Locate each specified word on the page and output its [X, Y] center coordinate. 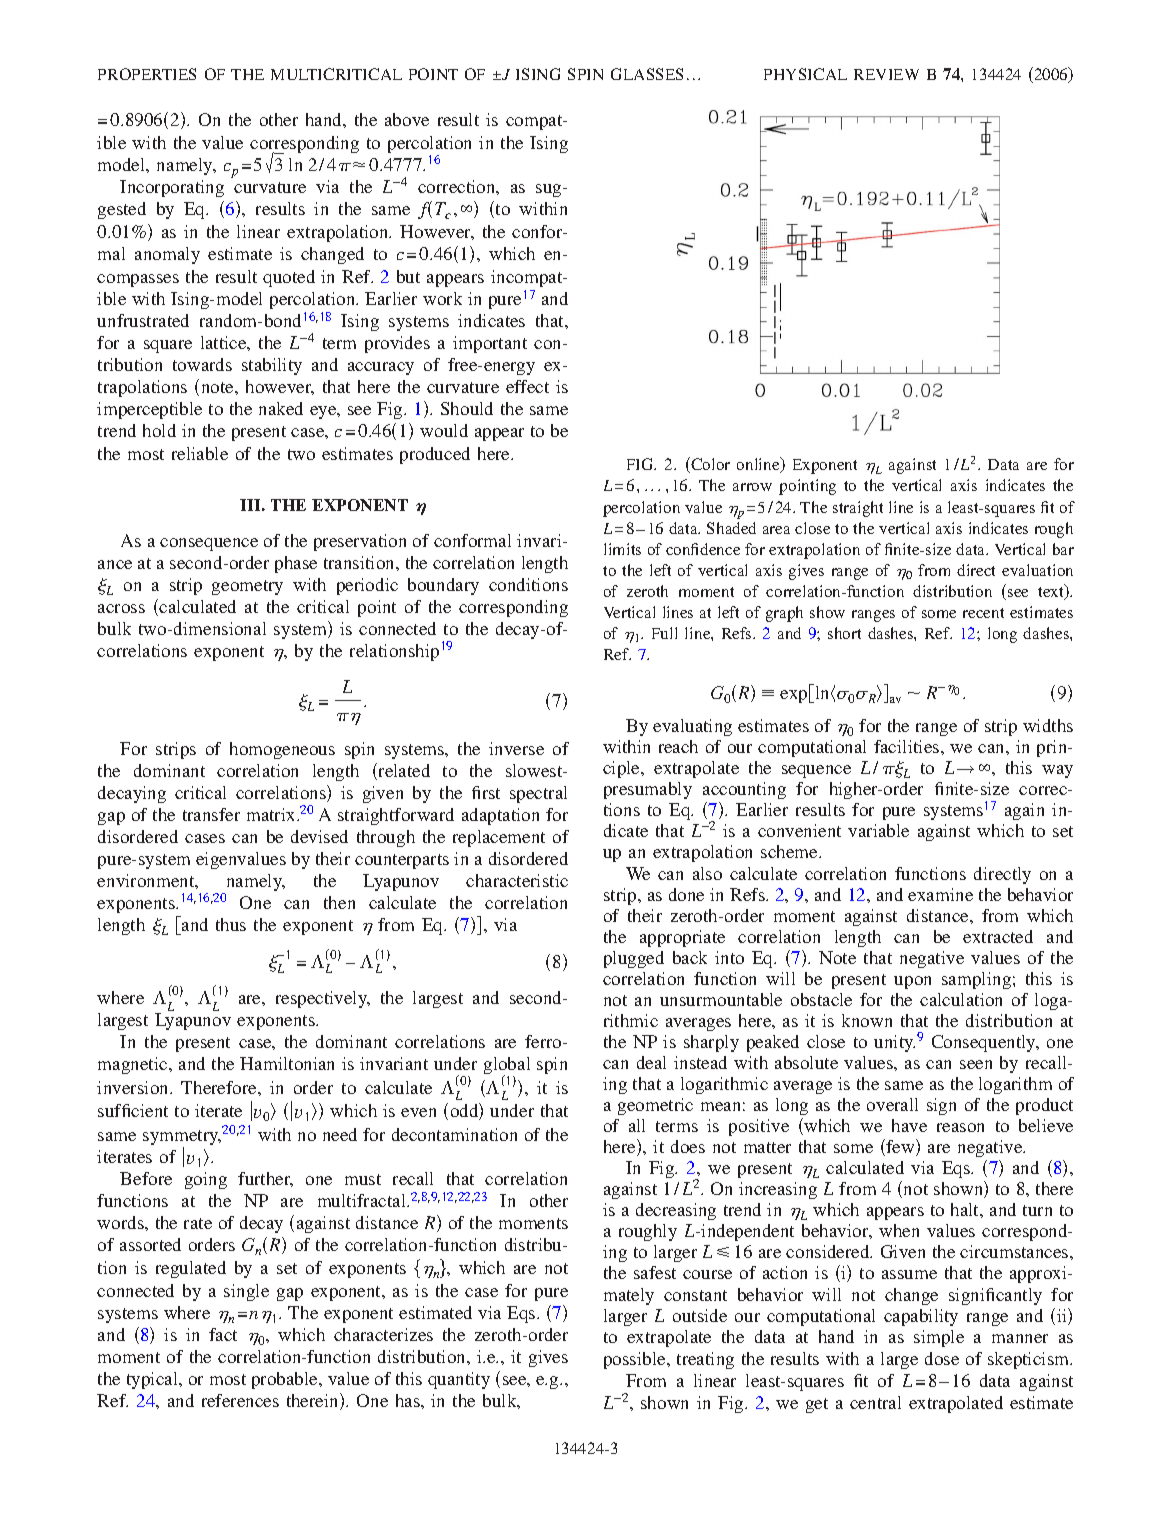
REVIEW [886, 74]
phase [296, 564]
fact [223, 1334]
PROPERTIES [147, 74]
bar [1063, 549]
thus [231, 924]
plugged [634, 959]
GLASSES [647, 74]
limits [622, 549]
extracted [998, 936]
